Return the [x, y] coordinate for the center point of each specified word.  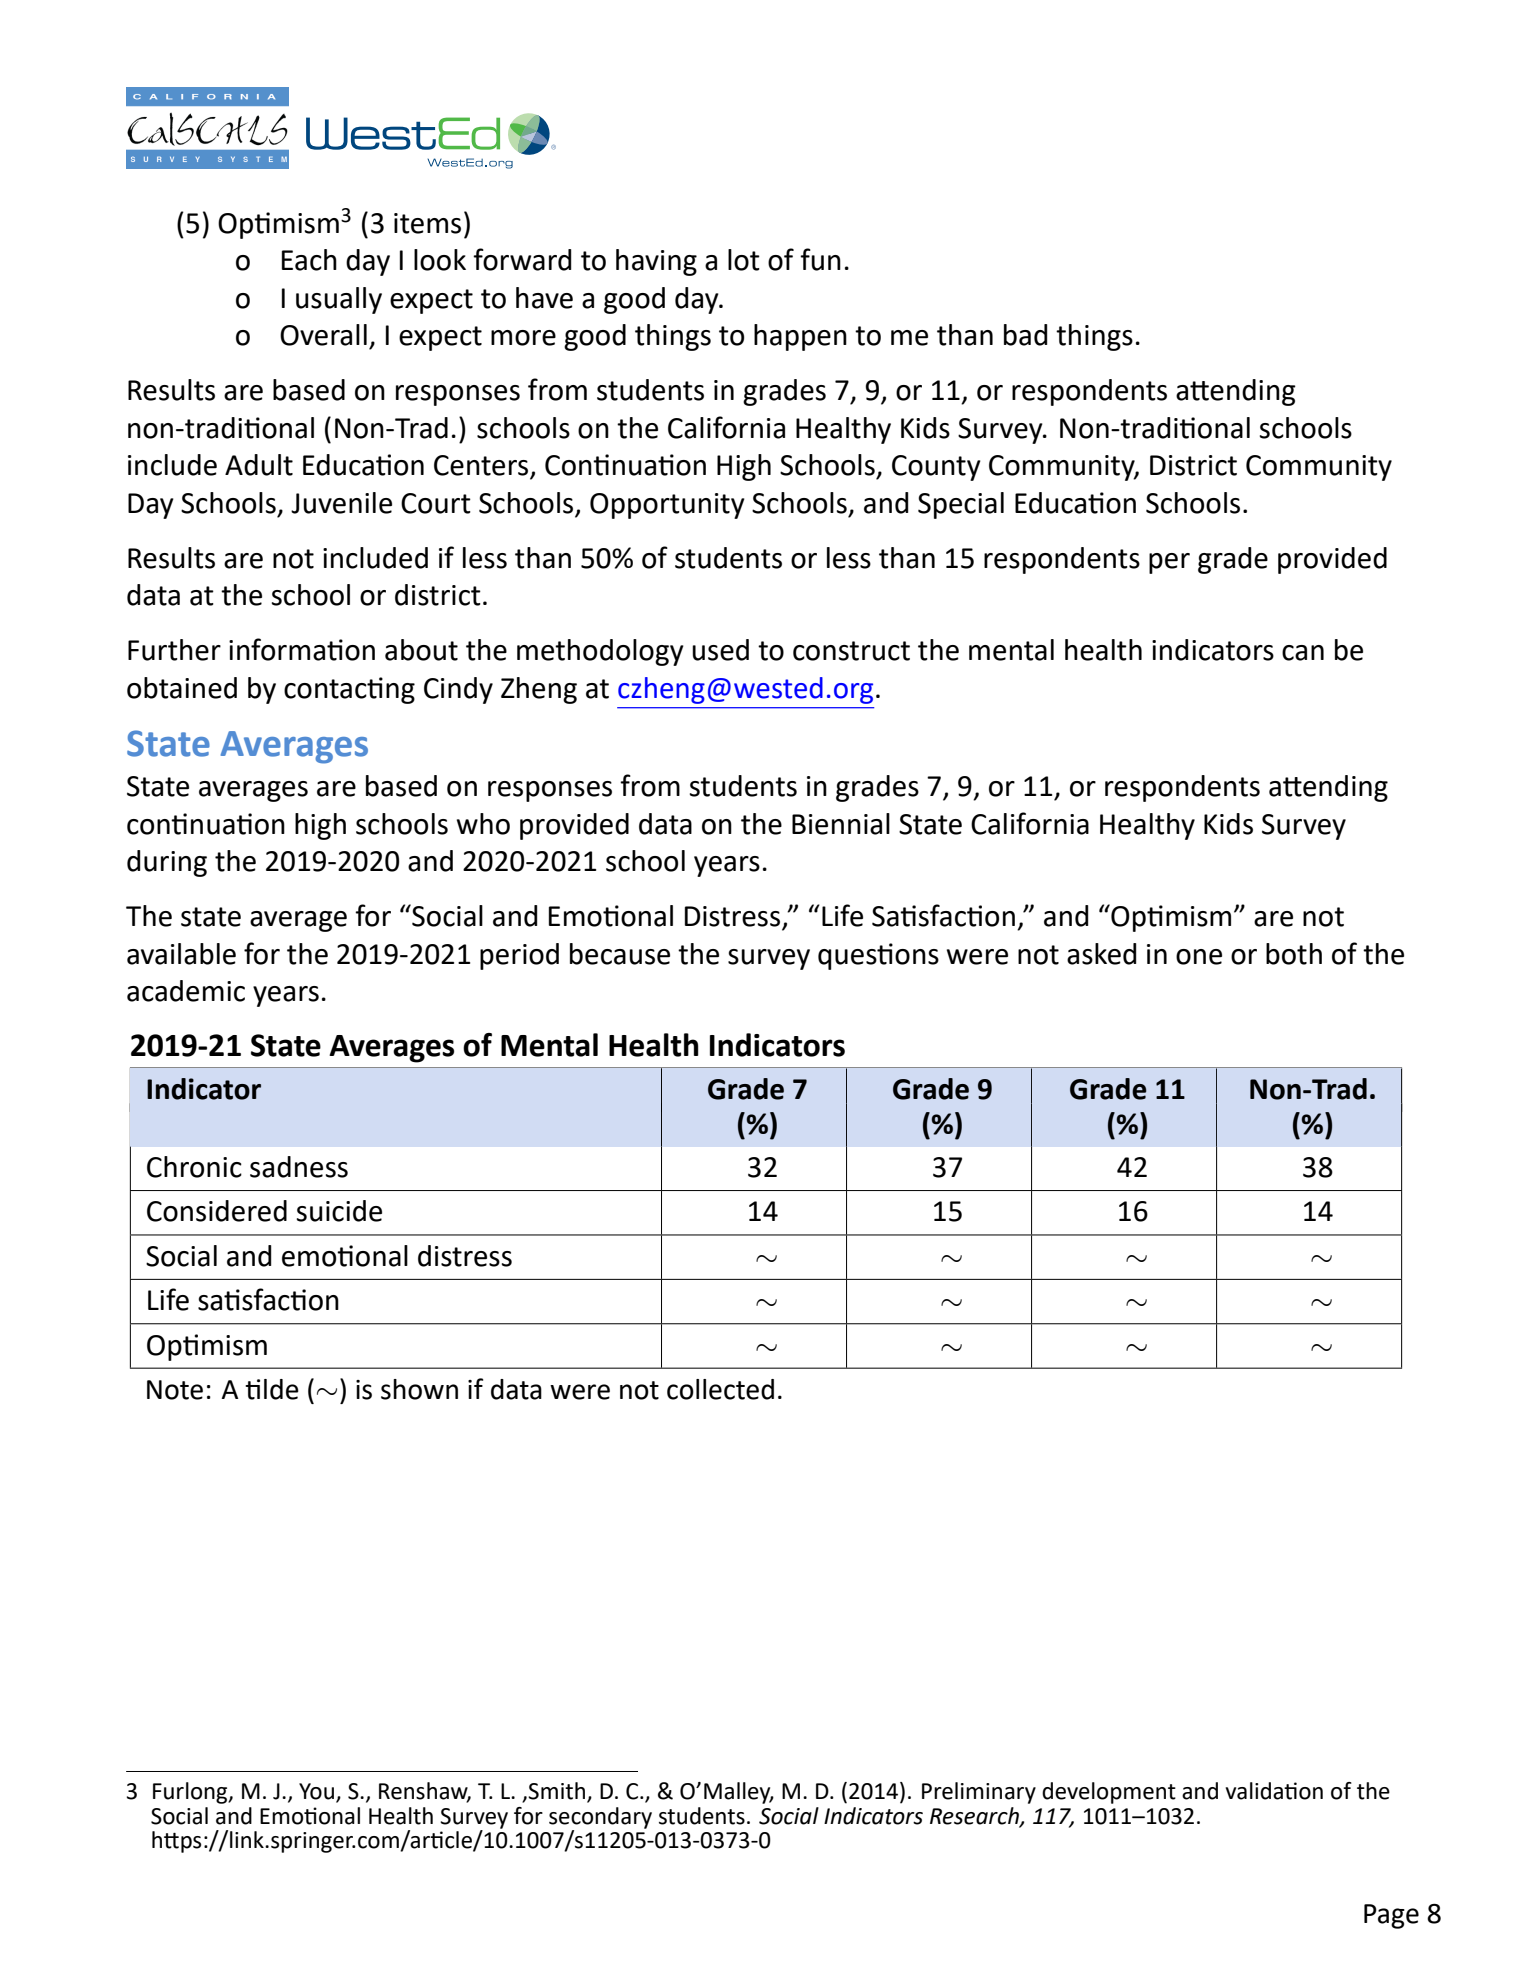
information [302, 649]
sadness [299, 1167]
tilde [272, 1389]
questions [878, 956]
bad [1025, 335]
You [316, 1791]
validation [1274, 1791]
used [720, 650]
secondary [600, 1818]
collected [720, 1389]
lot [744, 260]
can [1303, 653]
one [1199, 957]
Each [309, 260]
